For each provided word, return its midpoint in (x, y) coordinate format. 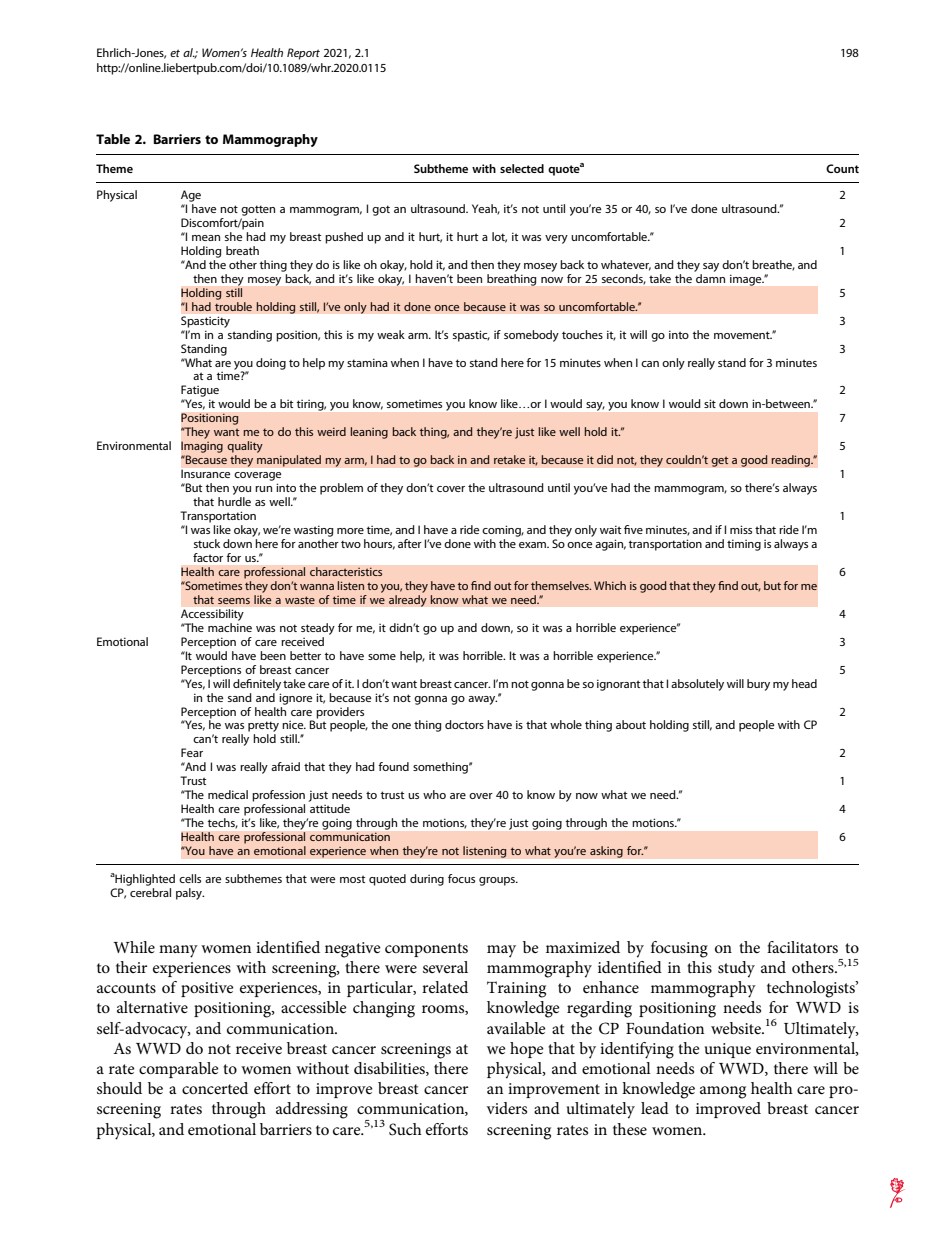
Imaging (202, 447)
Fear (192, 752)
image (747, 280)
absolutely (697, 685)
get (720, 461)
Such (405, 1129)
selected (522, 168)
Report (303, 54)
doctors (464, 724)
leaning (369, 433)
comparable (179, 1070)
